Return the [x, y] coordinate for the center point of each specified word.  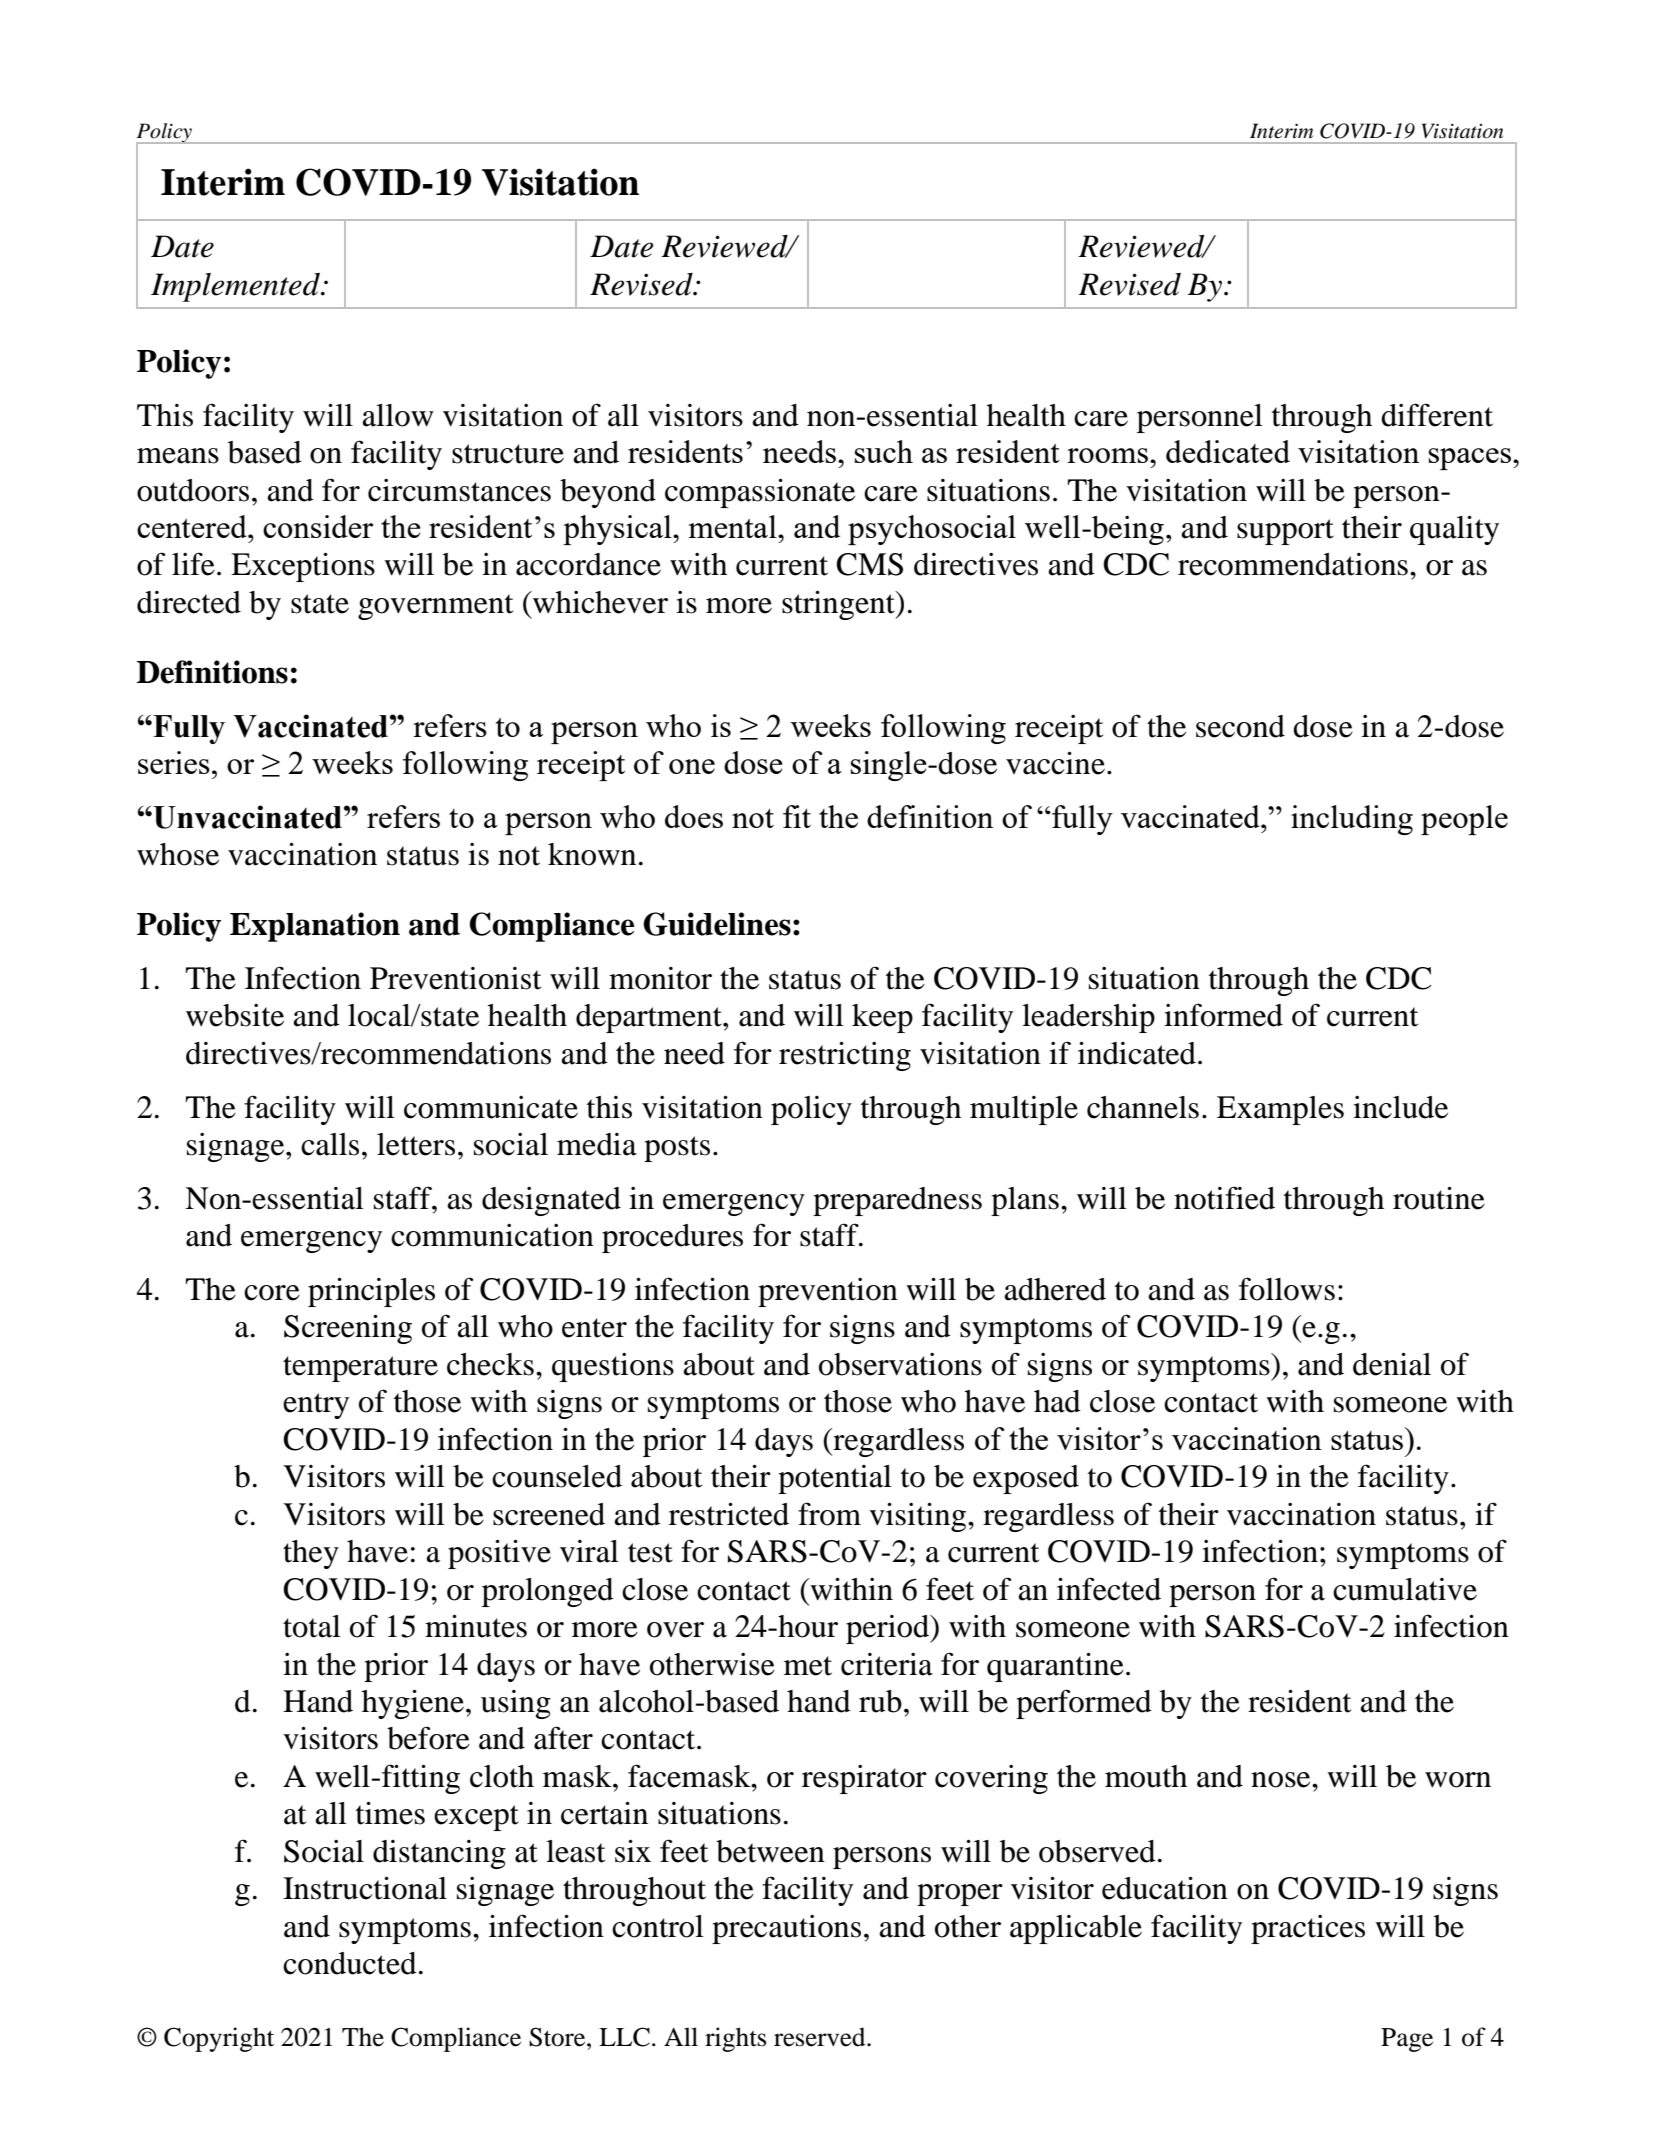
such [884, 451]
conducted [350, 1963]
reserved [821, 2037]
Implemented [236, 287]
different [1437, 415]
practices [1308, 1929]
